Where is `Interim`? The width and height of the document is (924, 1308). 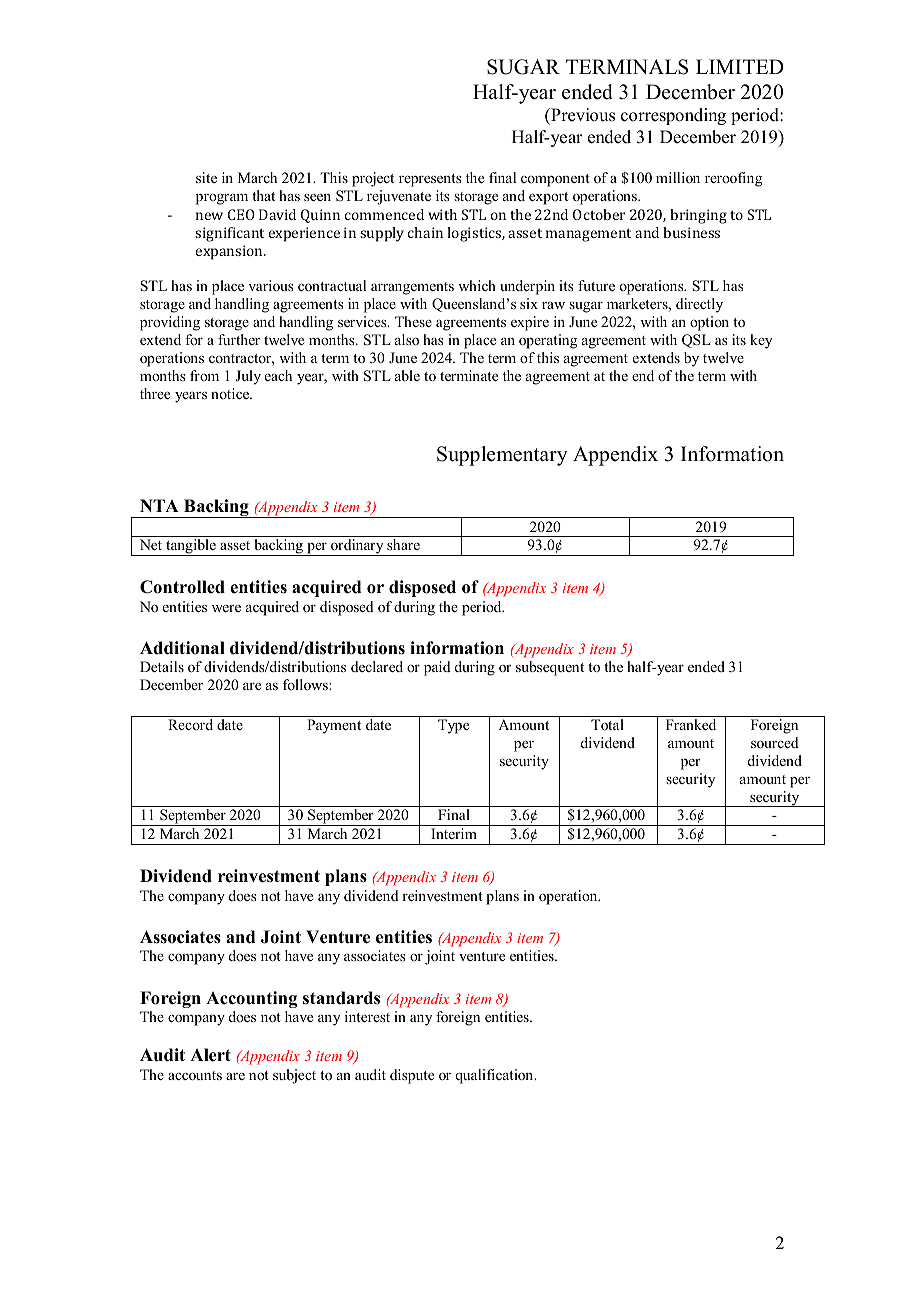
Interim is located at coordinates (454, 833).
